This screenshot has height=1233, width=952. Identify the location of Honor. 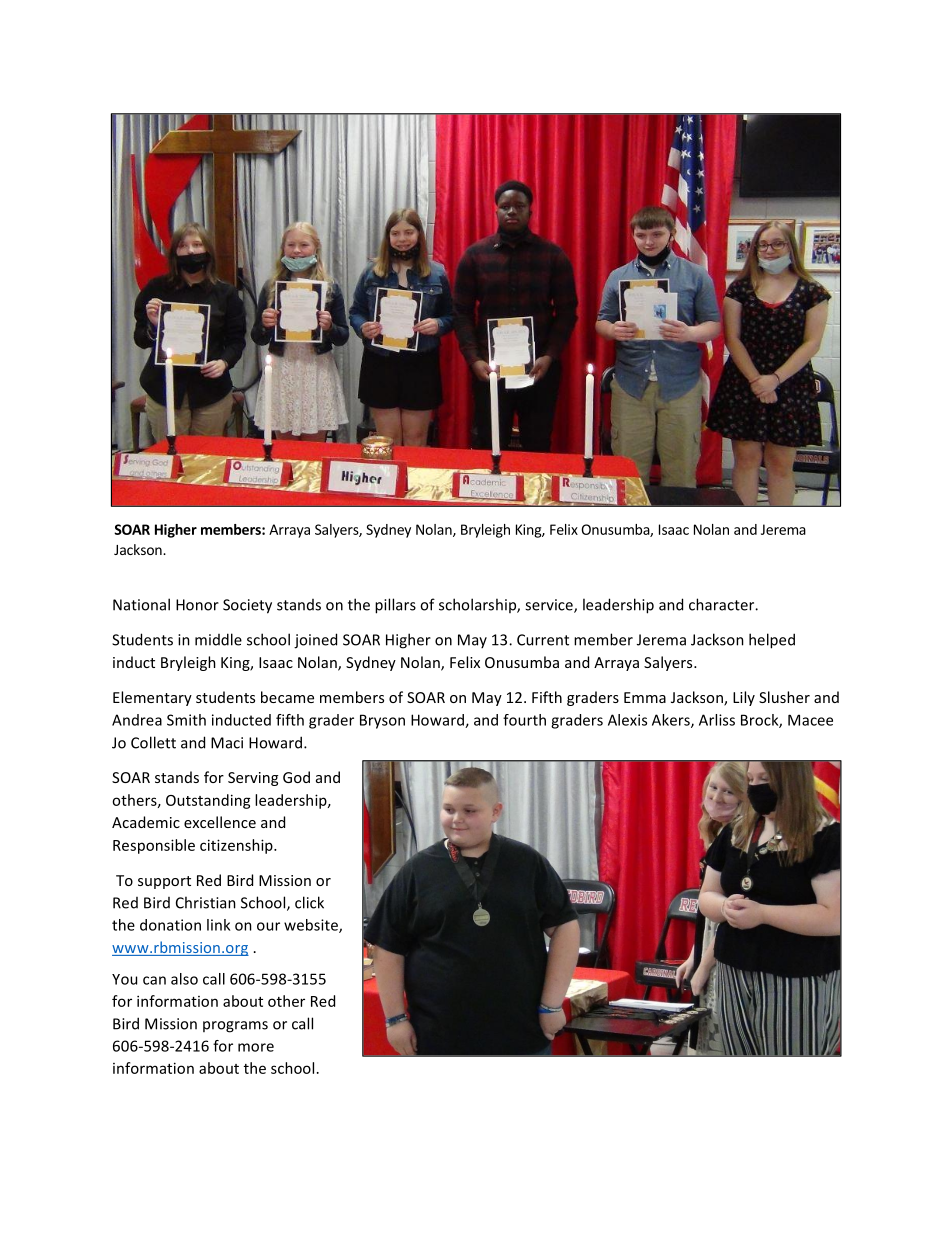
(197, 605).
